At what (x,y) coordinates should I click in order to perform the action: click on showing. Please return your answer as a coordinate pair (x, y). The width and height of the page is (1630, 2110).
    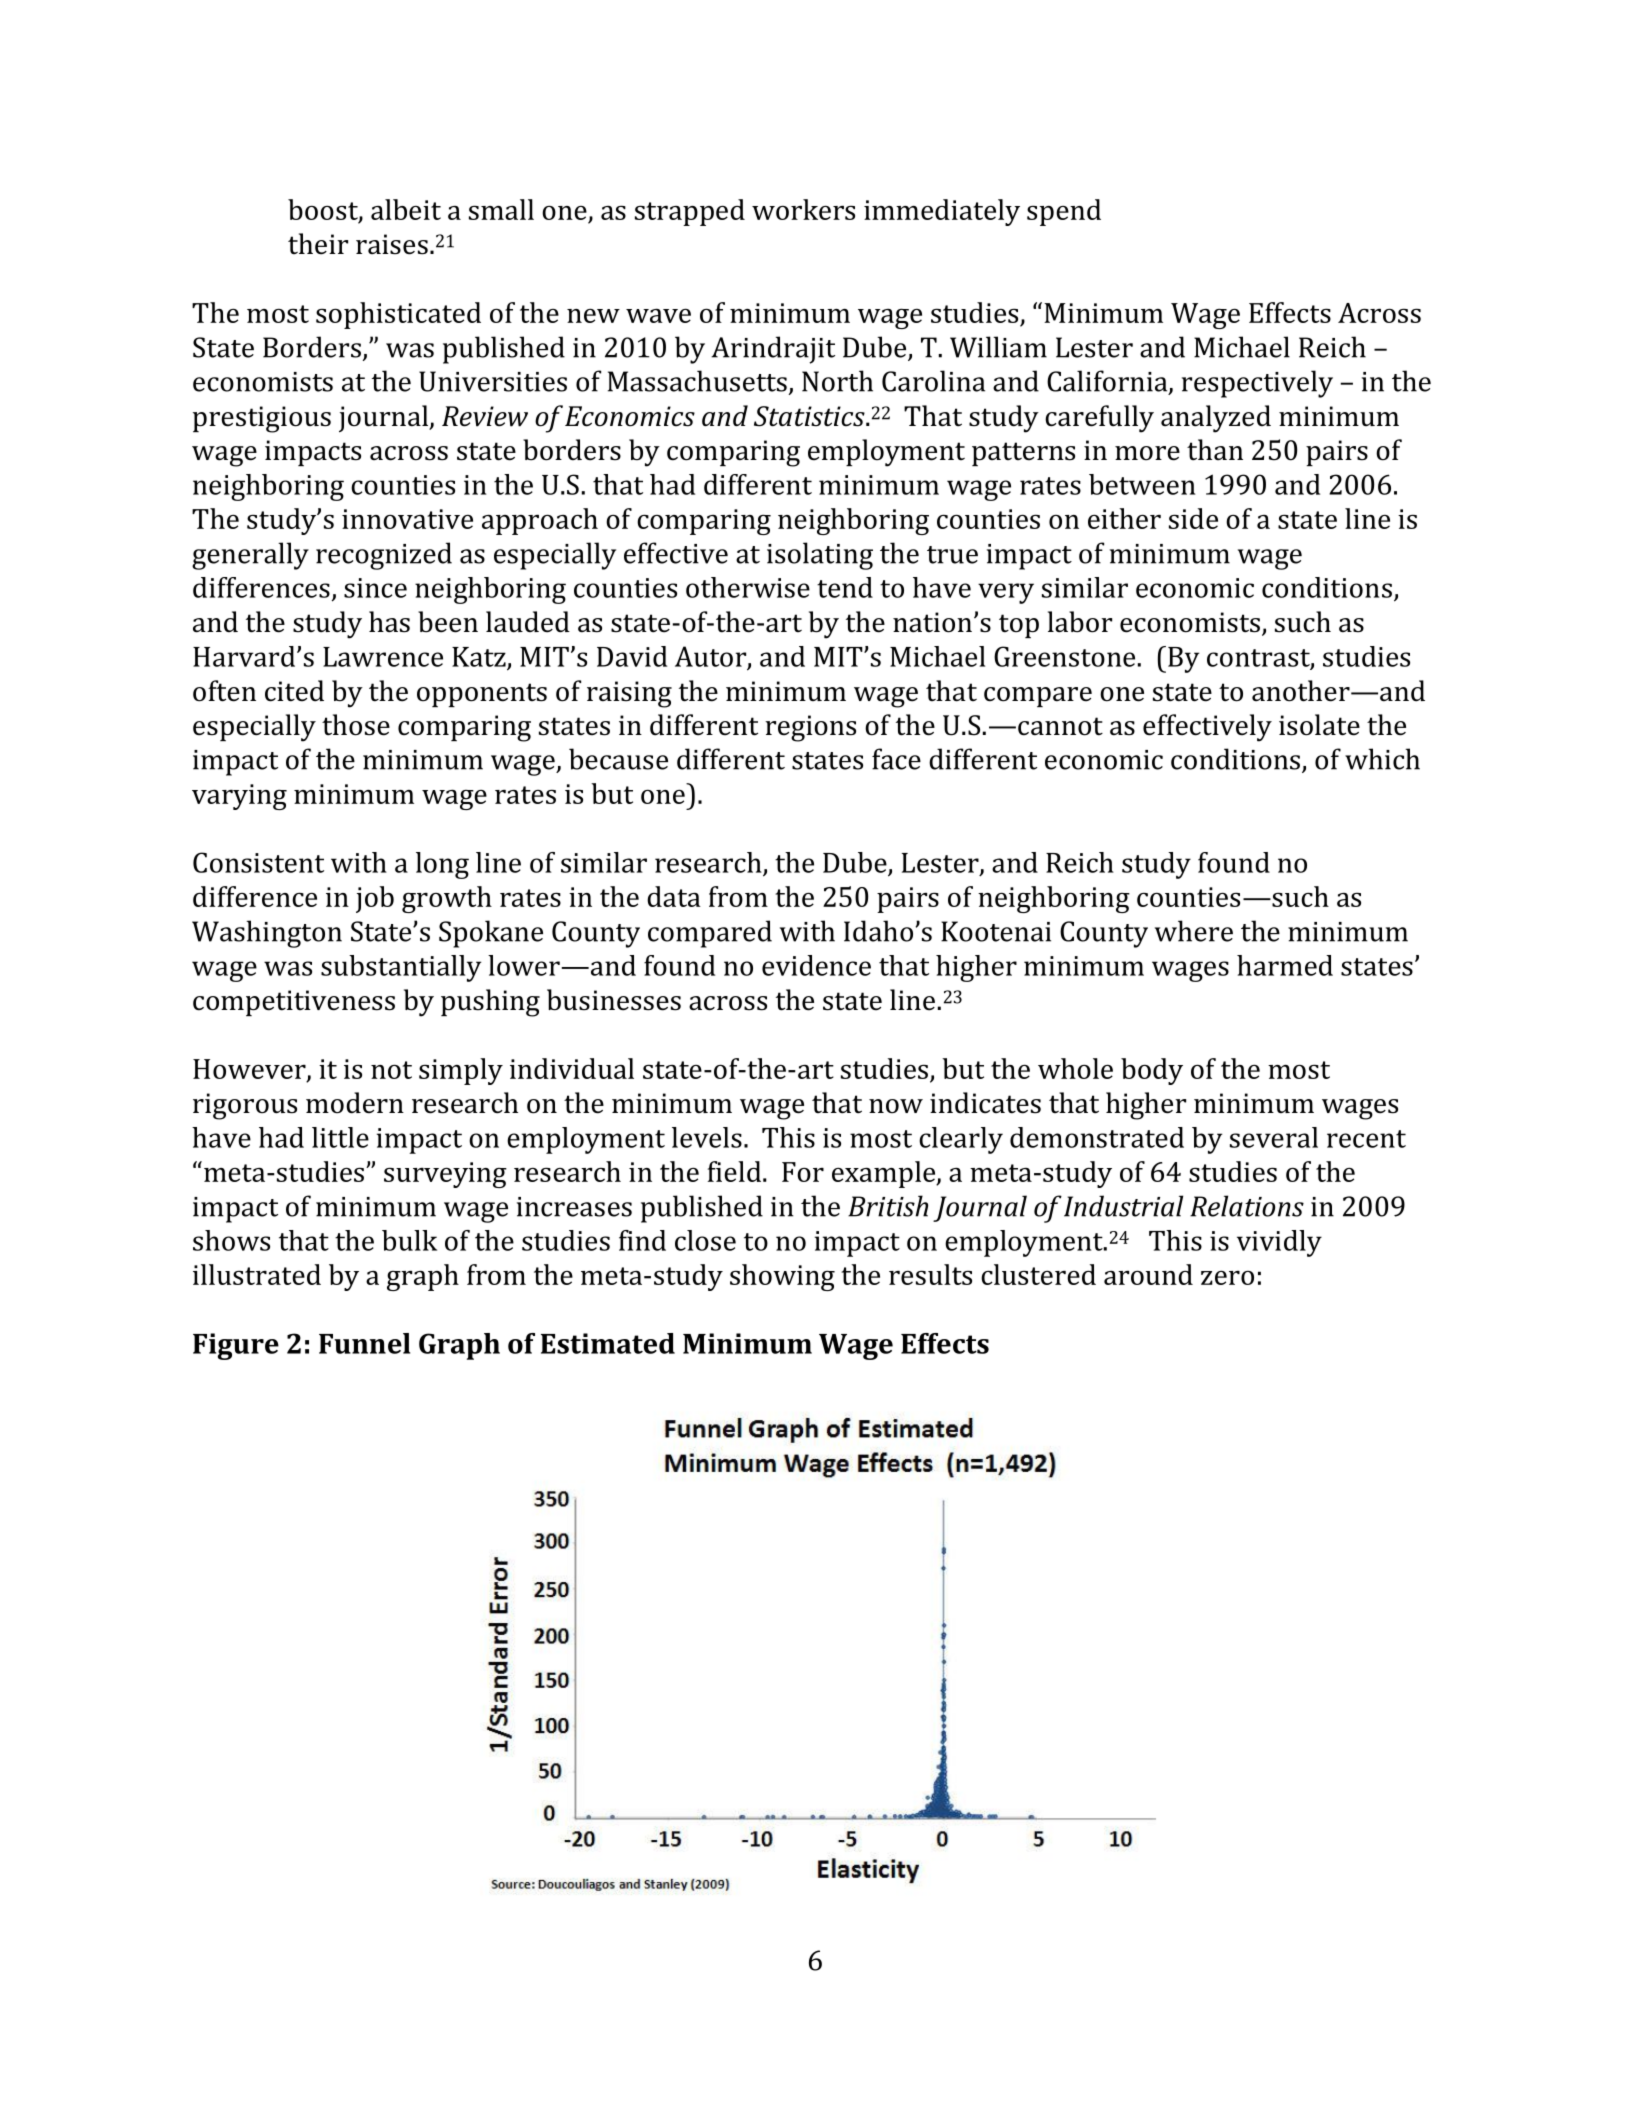
    Looking at the image, I should click on (782, 1277).
